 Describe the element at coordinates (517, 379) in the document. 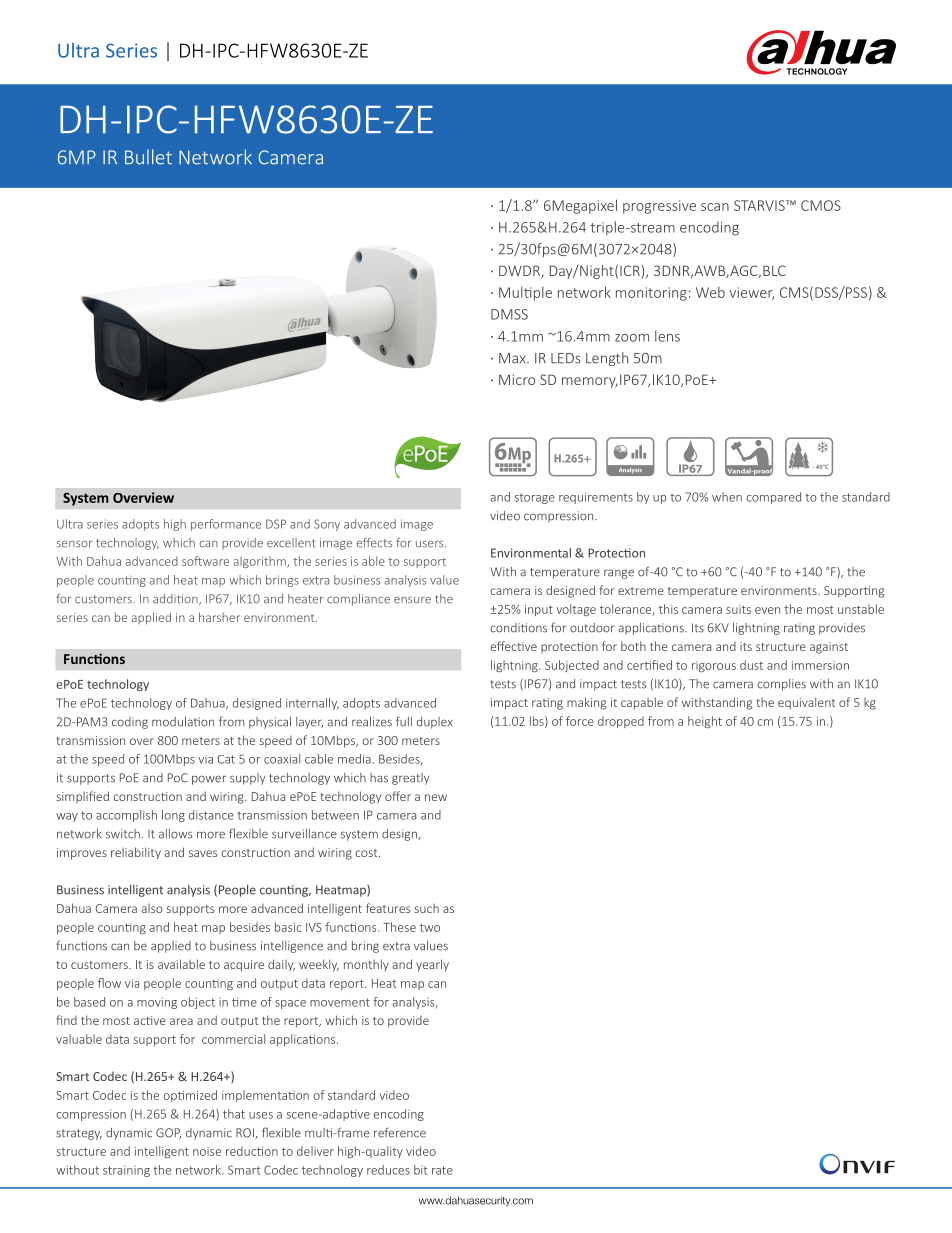

I see `Micro` at that location.
